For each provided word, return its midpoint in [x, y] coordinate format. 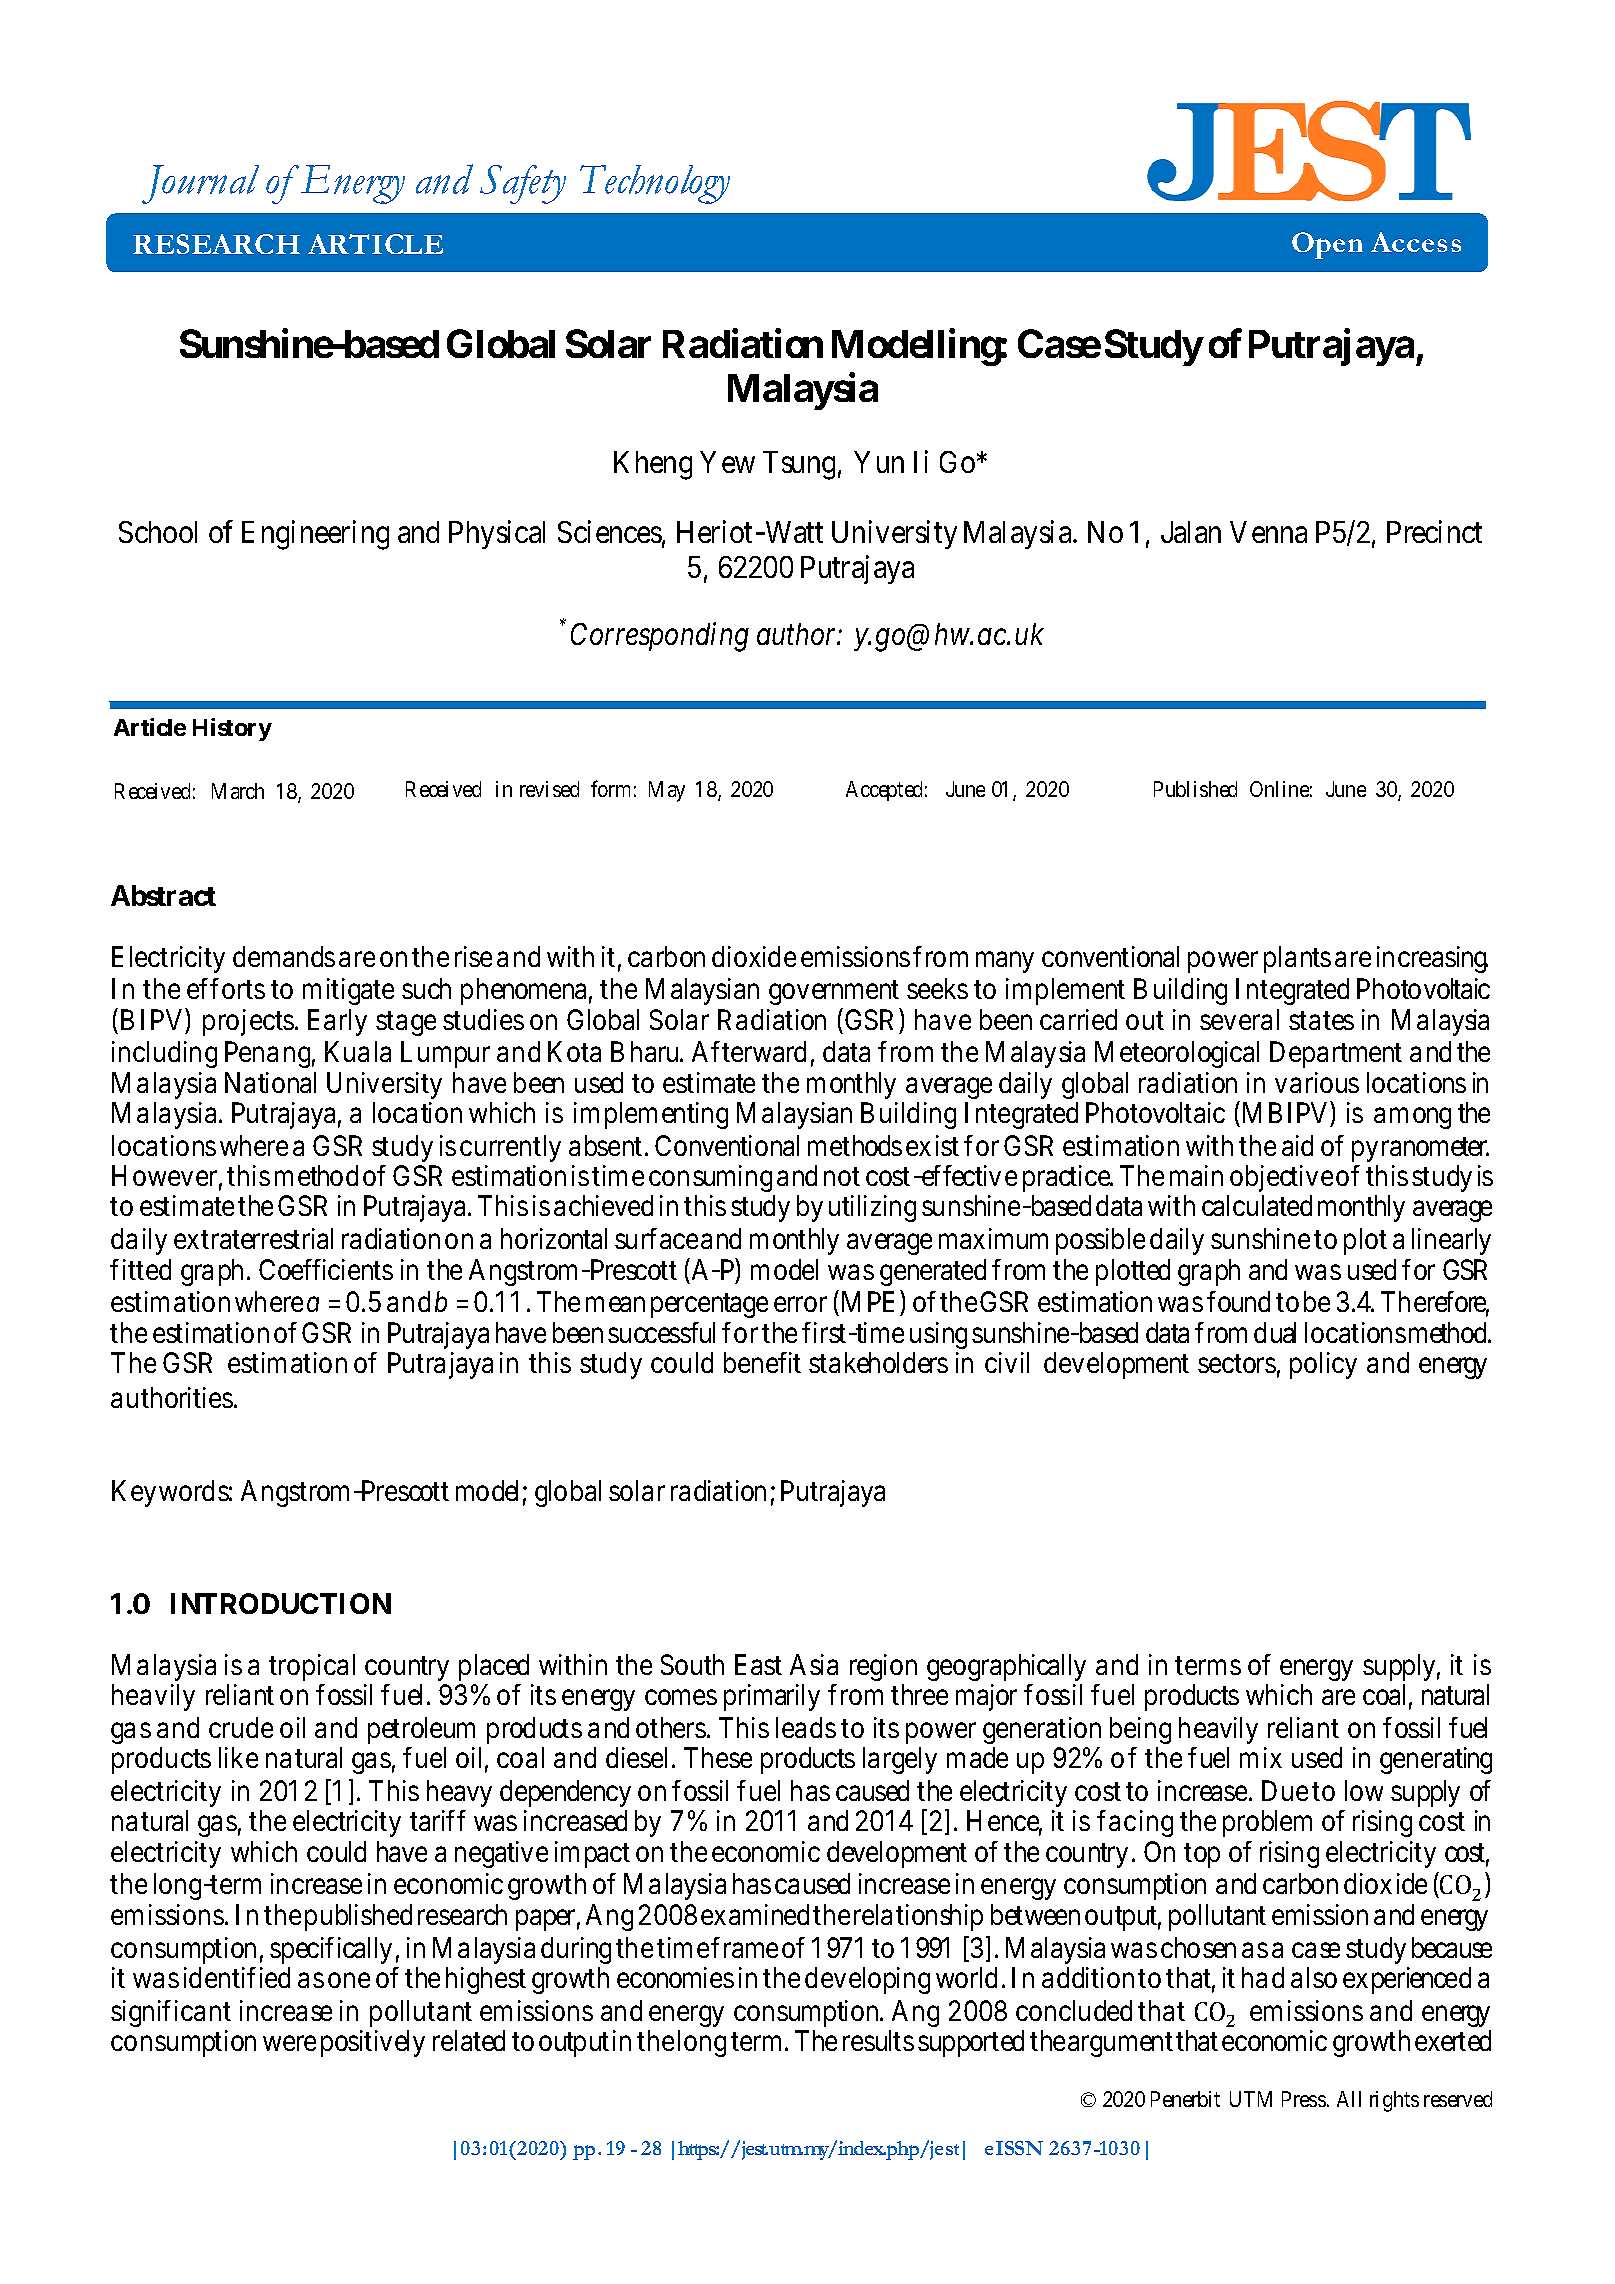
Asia [814, 1664]
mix [1261, 1757]
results [878, 2040]
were [289, 2043]
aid [1297, 1145]
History [232, 729]
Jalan [1191, 532]
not [842, 1177]
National [270, 1082]
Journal [200, 184]
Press [1304, 2099]
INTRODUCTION [281, 1603]
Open [1327, 245]
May [667, 791]
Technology [655, 184]
